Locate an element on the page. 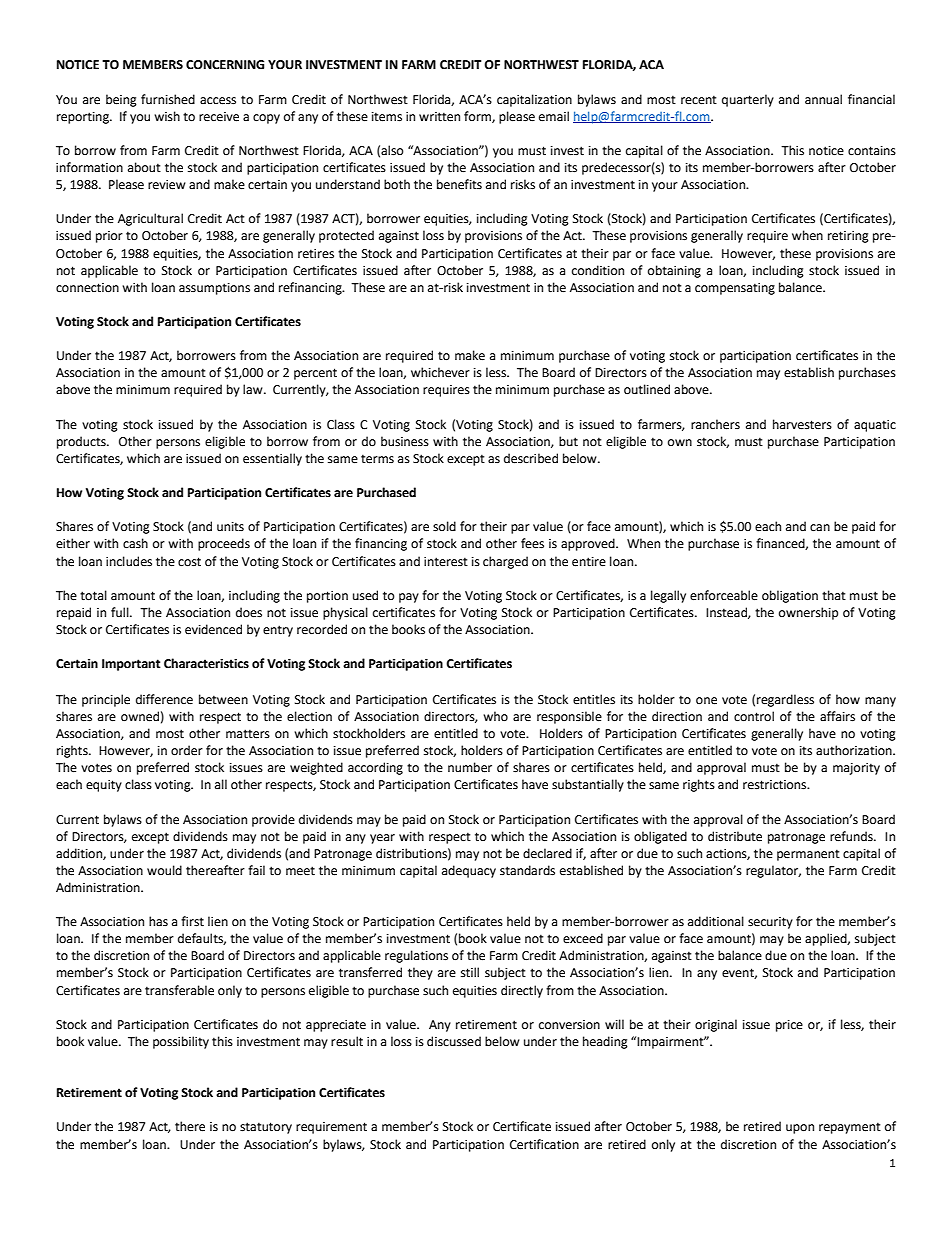 The width and height of the page is (952, 1233). full is located at coordinates (121, 612).
